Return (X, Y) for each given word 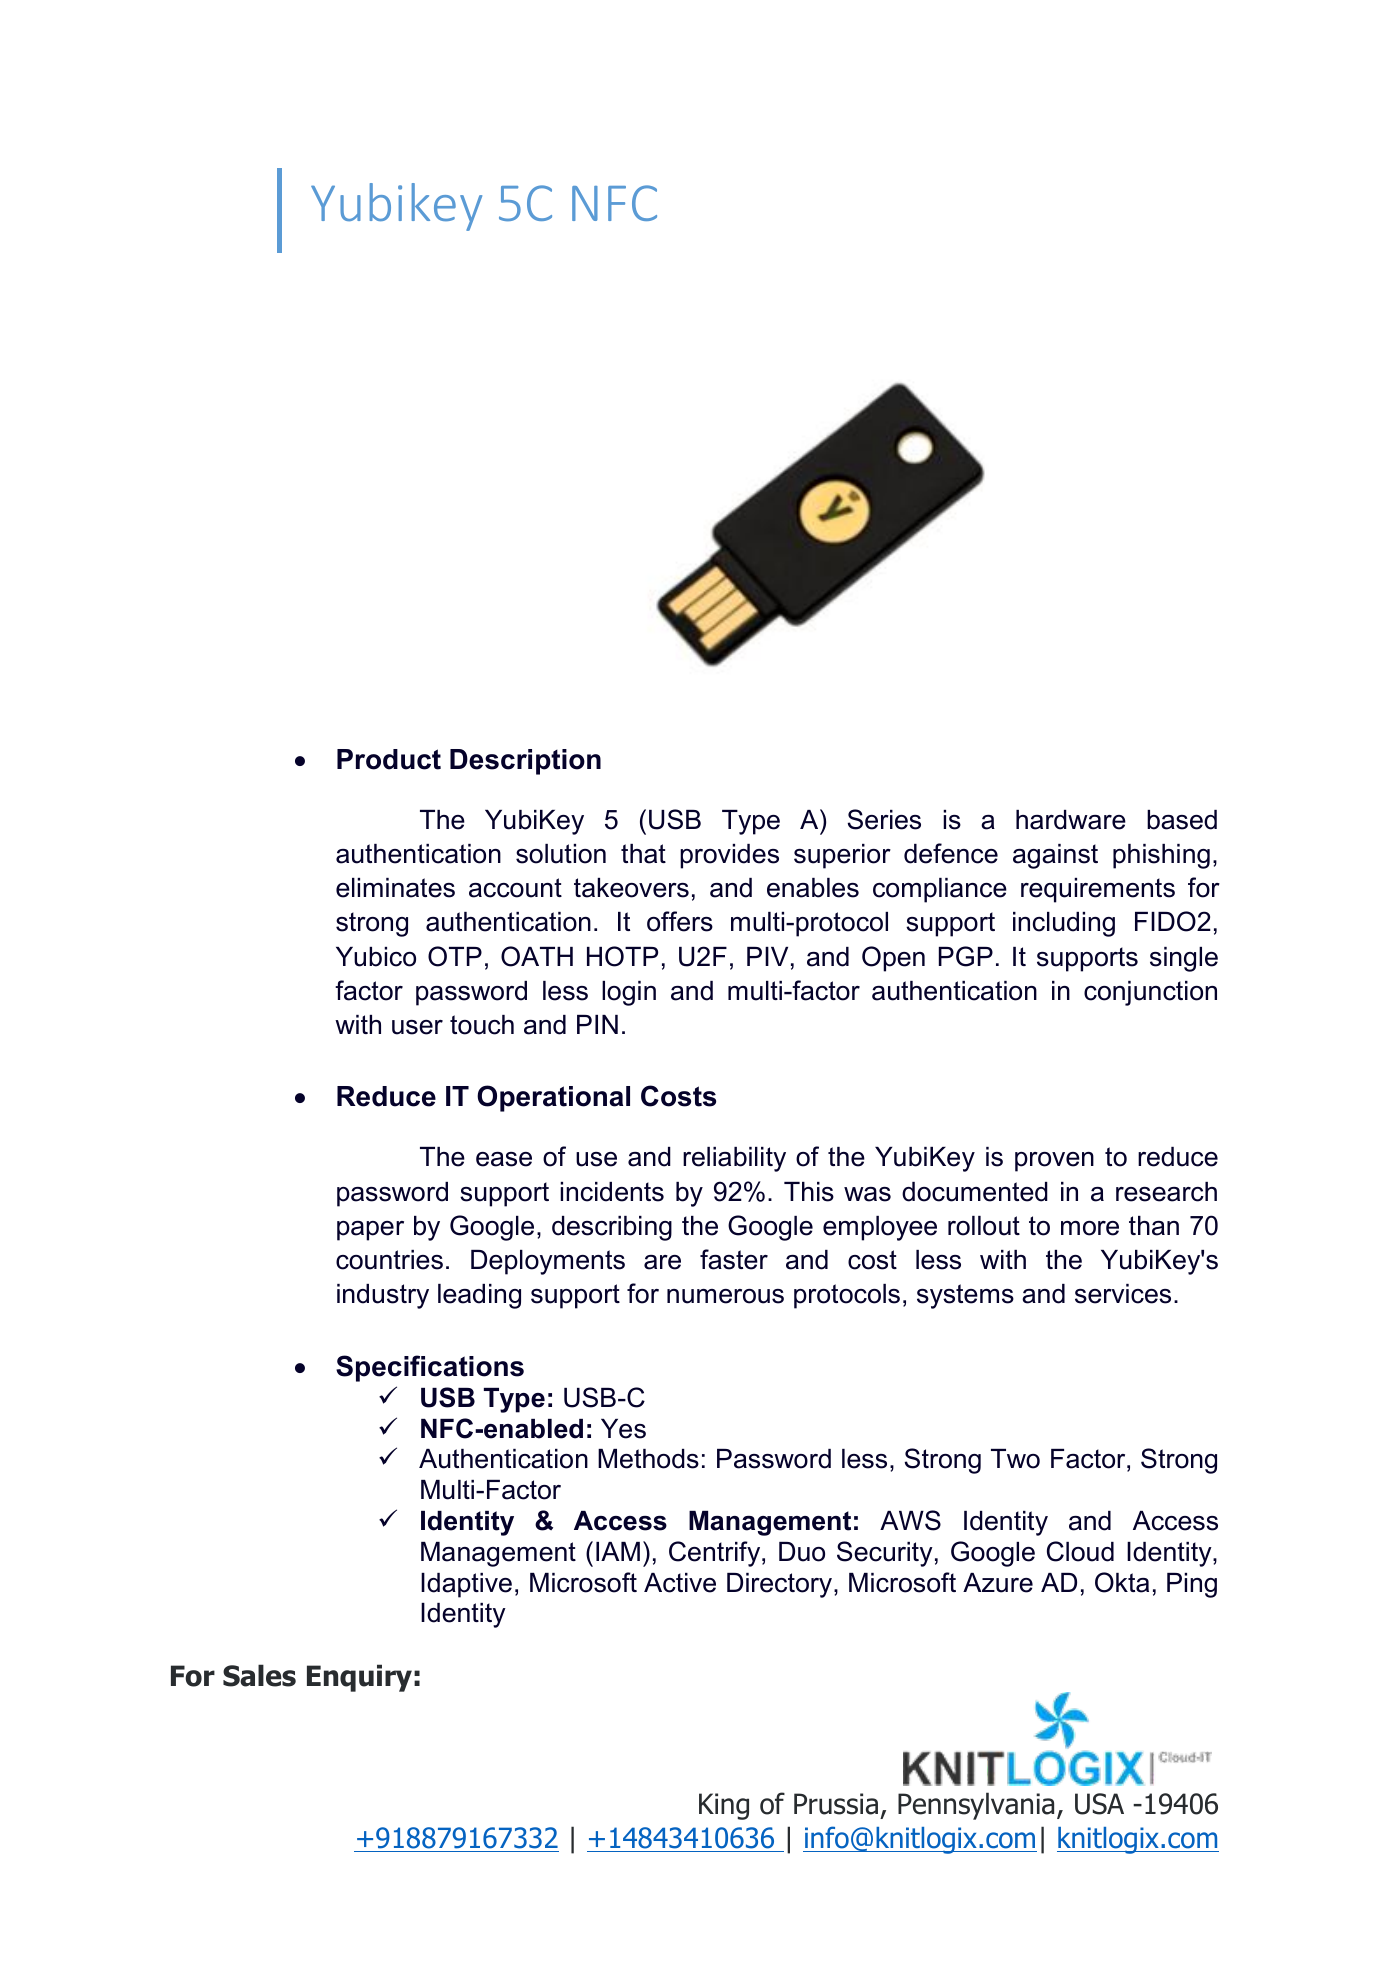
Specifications (430, 1368)
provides (729, 856)
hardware (1071, 820)
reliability (734, 1159)
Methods (648, 1459)
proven (1054, 1162)
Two (1015, 1459)
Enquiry (359, 1678)
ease (504, 1159)
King (724, 1806)
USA (1099, 1804)
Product (389, 759)
